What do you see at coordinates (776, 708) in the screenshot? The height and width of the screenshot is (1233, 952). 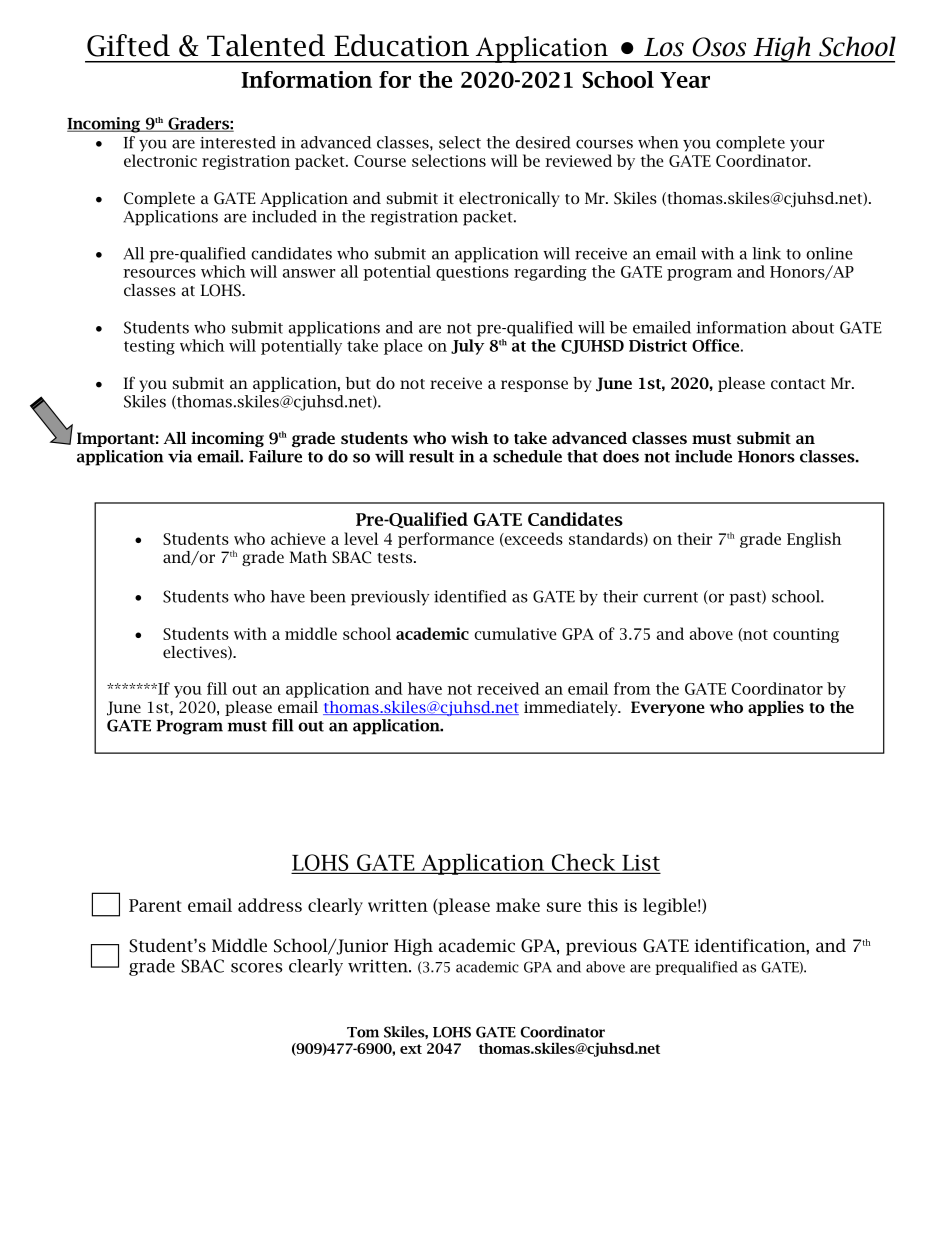 I see `applies` at bounding box center [776, 708].
